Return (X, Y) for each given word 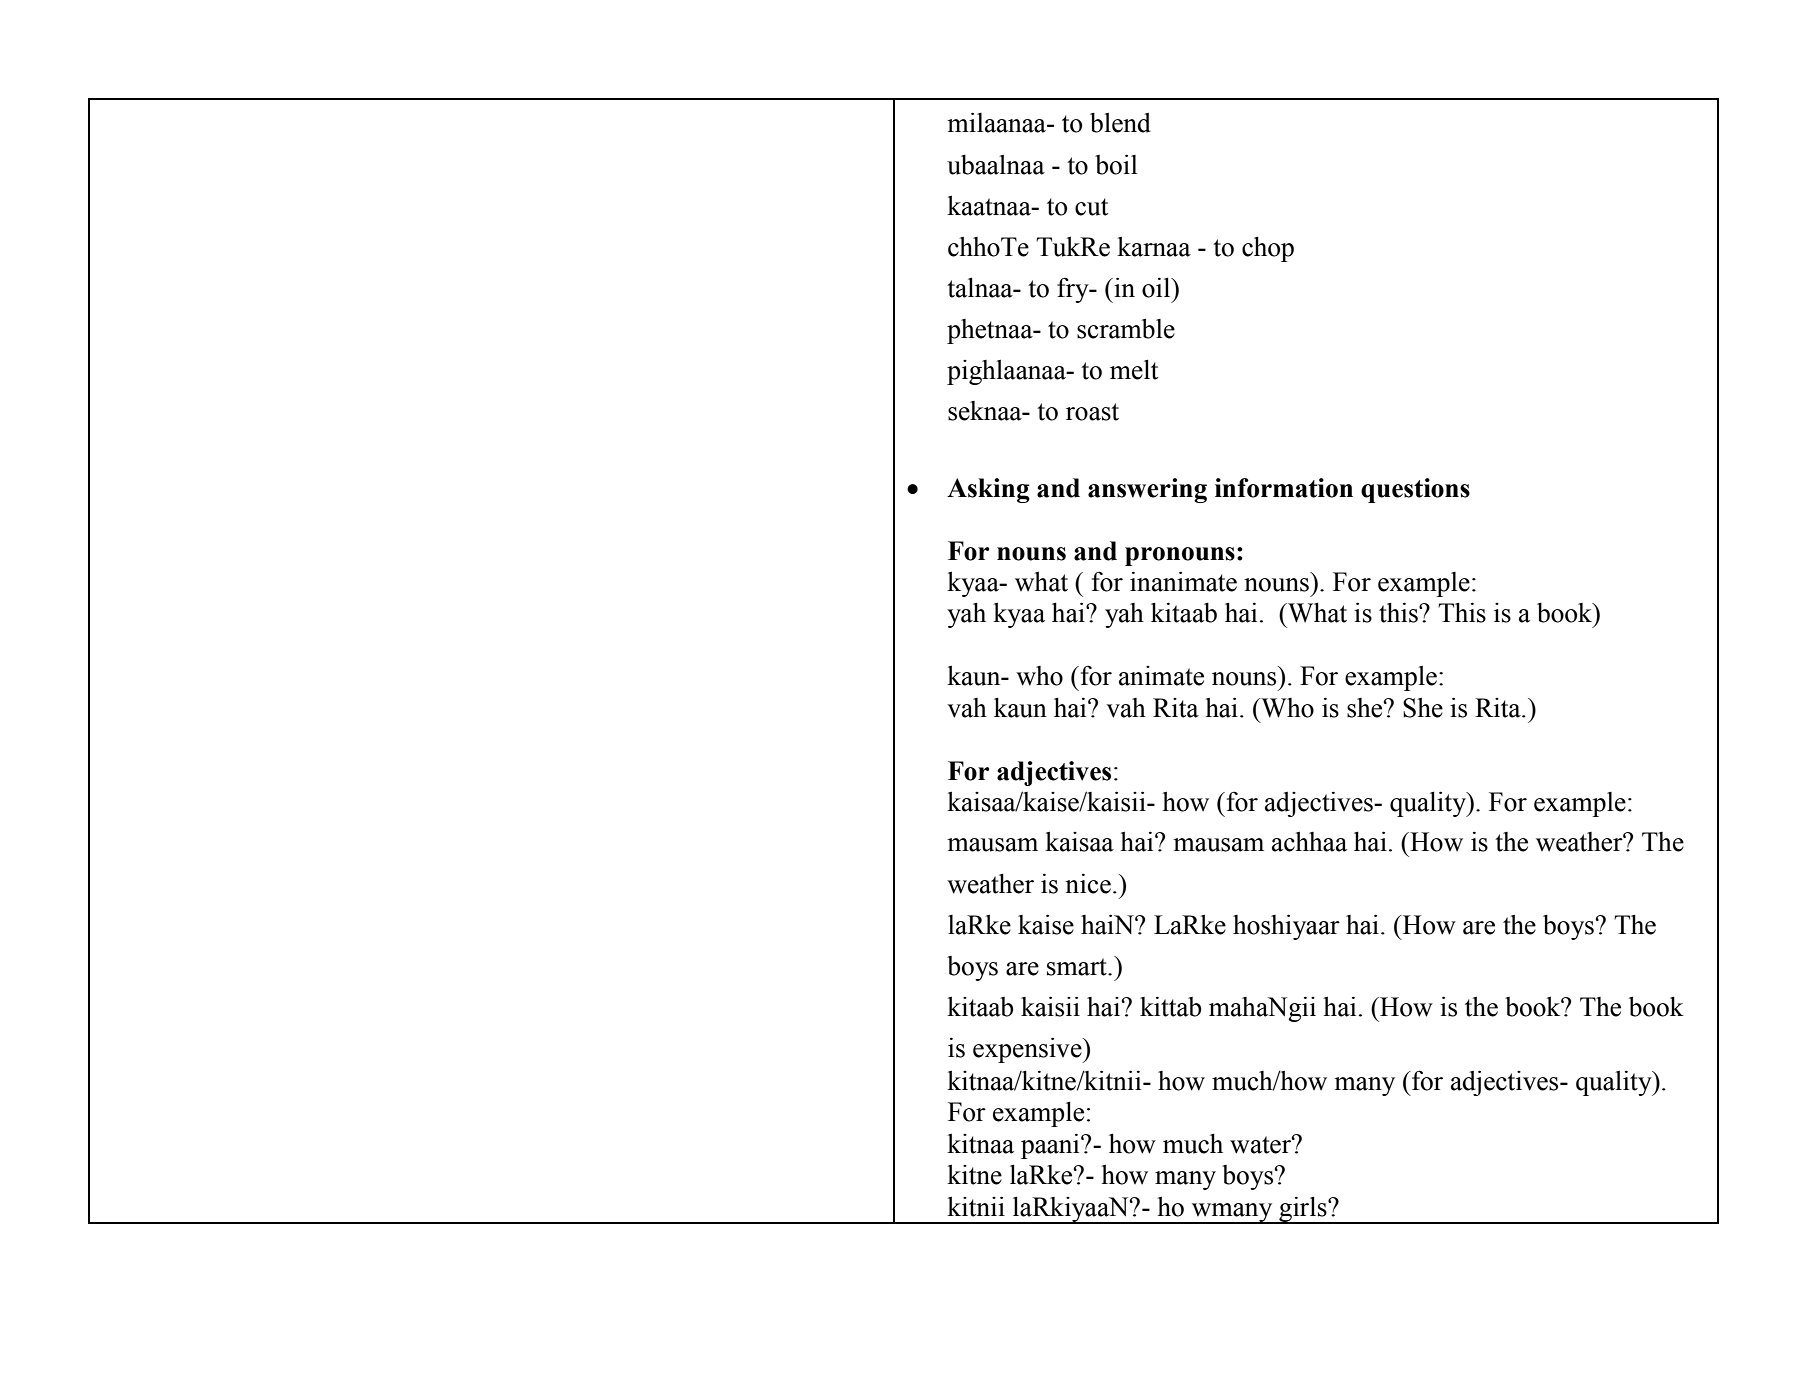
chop (1268, 249)
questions (1415, 490)
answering (1147, 490)
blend (1120, 123)
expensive (1028, 1050)
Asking (988, 490)
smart (1078, 967)
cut (1091, 207)
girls (1303, 1210)
